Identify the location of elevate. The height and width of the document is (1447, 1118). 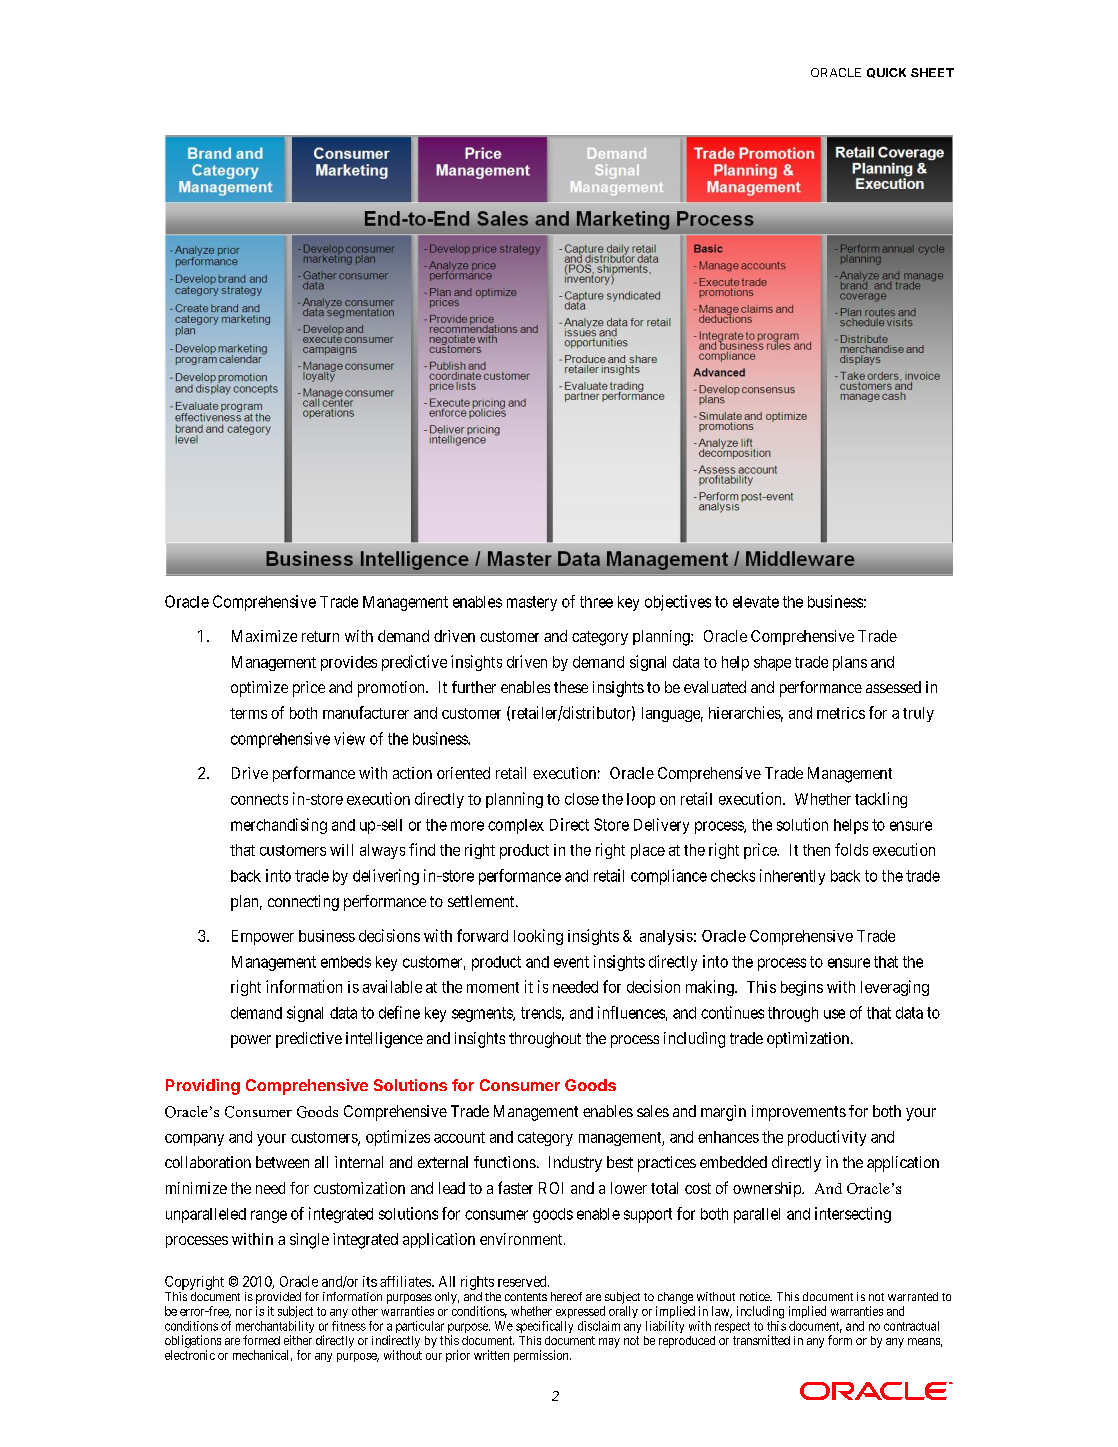
(756, 602).
